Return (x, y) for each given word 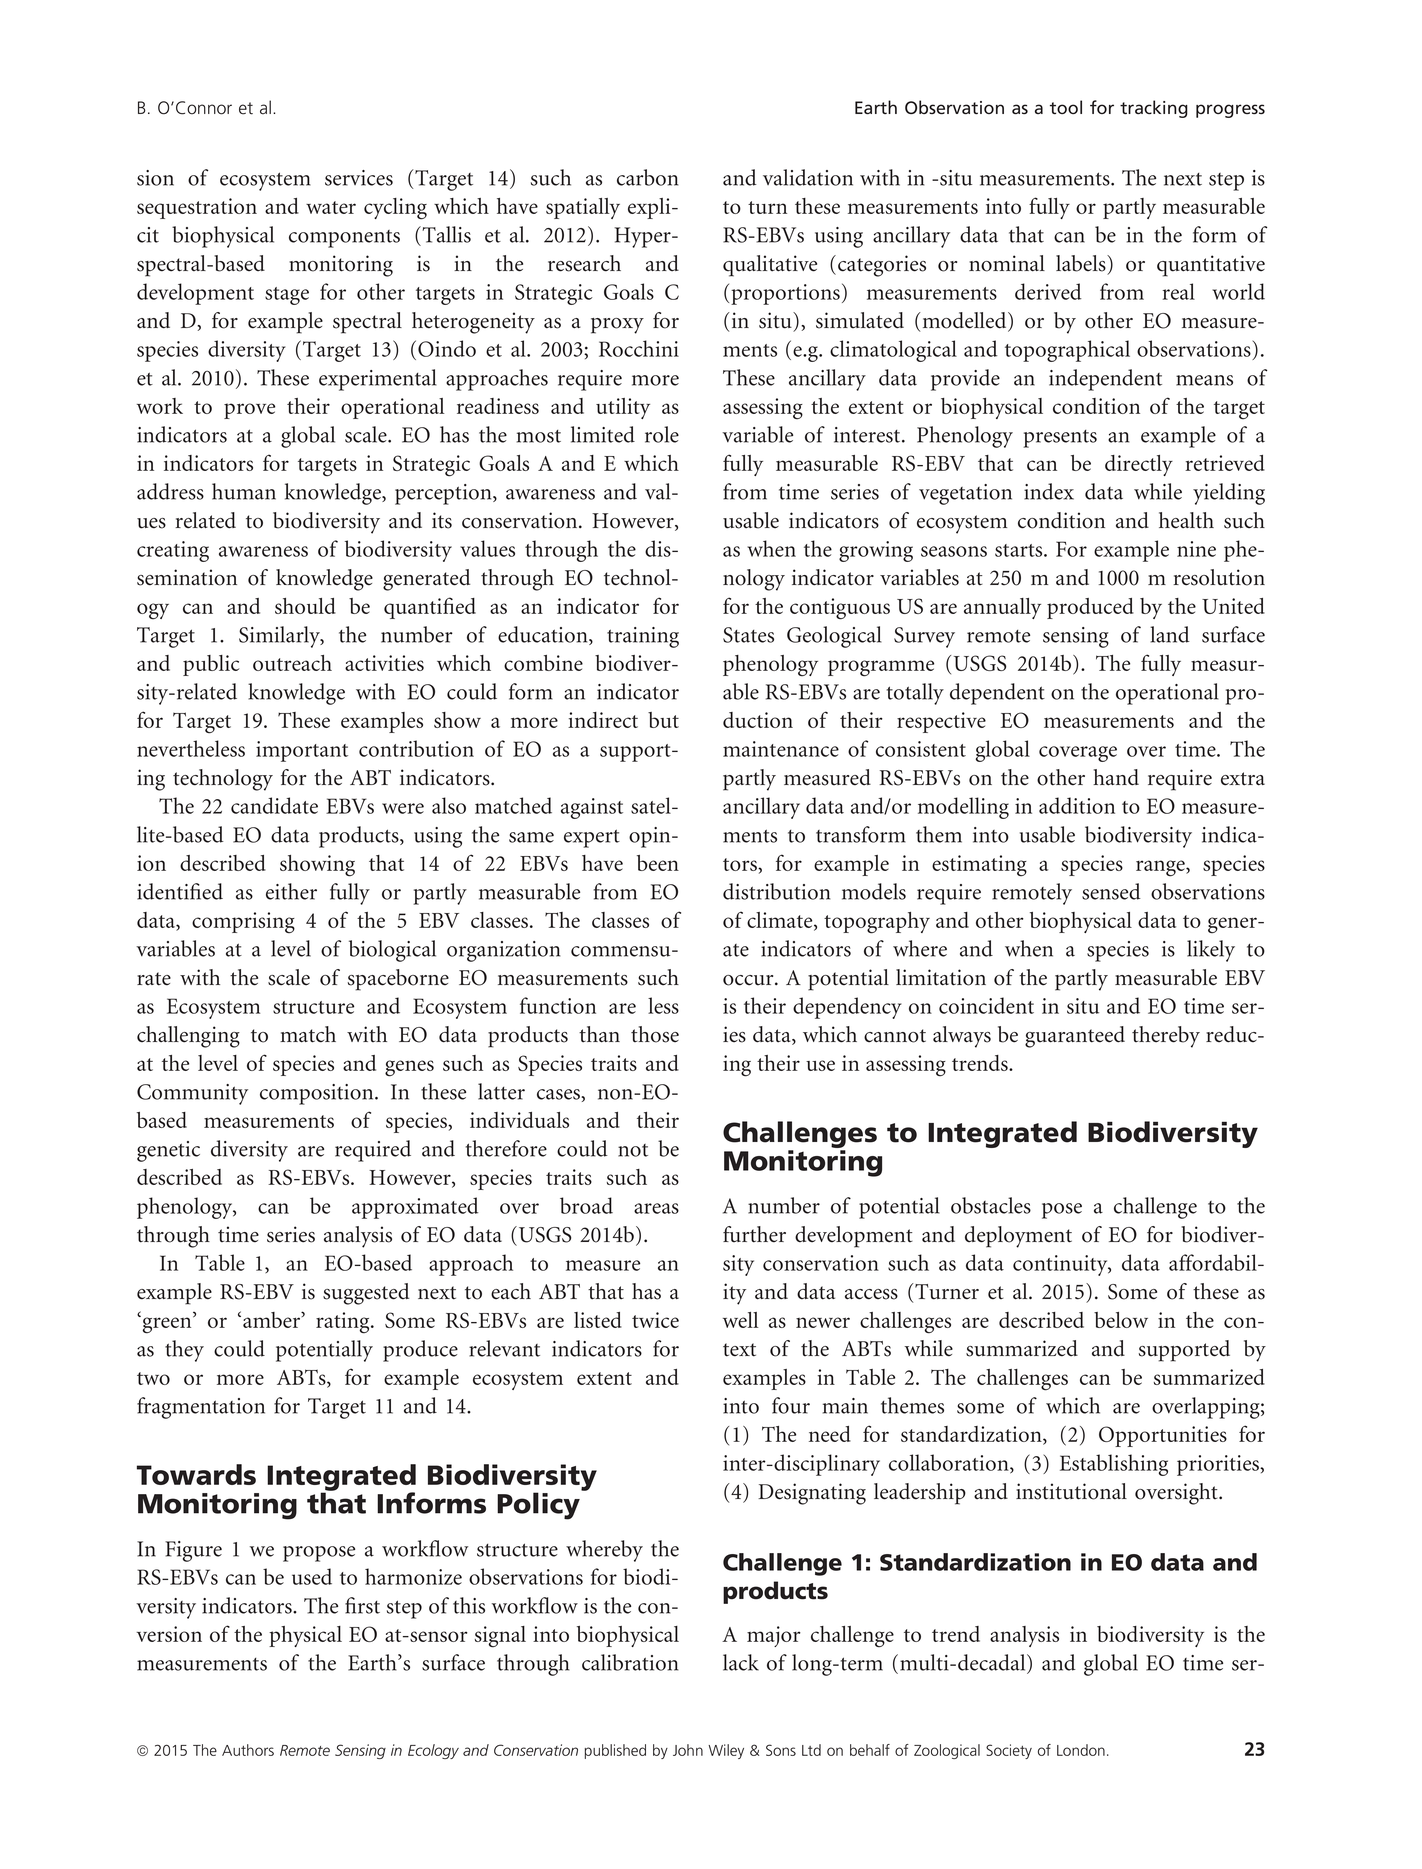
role (662, 434)
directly (1139, 465)
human (244, 491)
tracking (1154, 109)
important (302, 751)
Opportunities (1163, 1436)
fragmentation (201, 1408)
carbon (647, 177)
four (791, 1405)
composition (318, 1094)
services (359, 178)
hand (1116, 777)
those (655, 1034)
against (592, 808)
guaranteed (1075, 1037)
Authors (248, 1750)
